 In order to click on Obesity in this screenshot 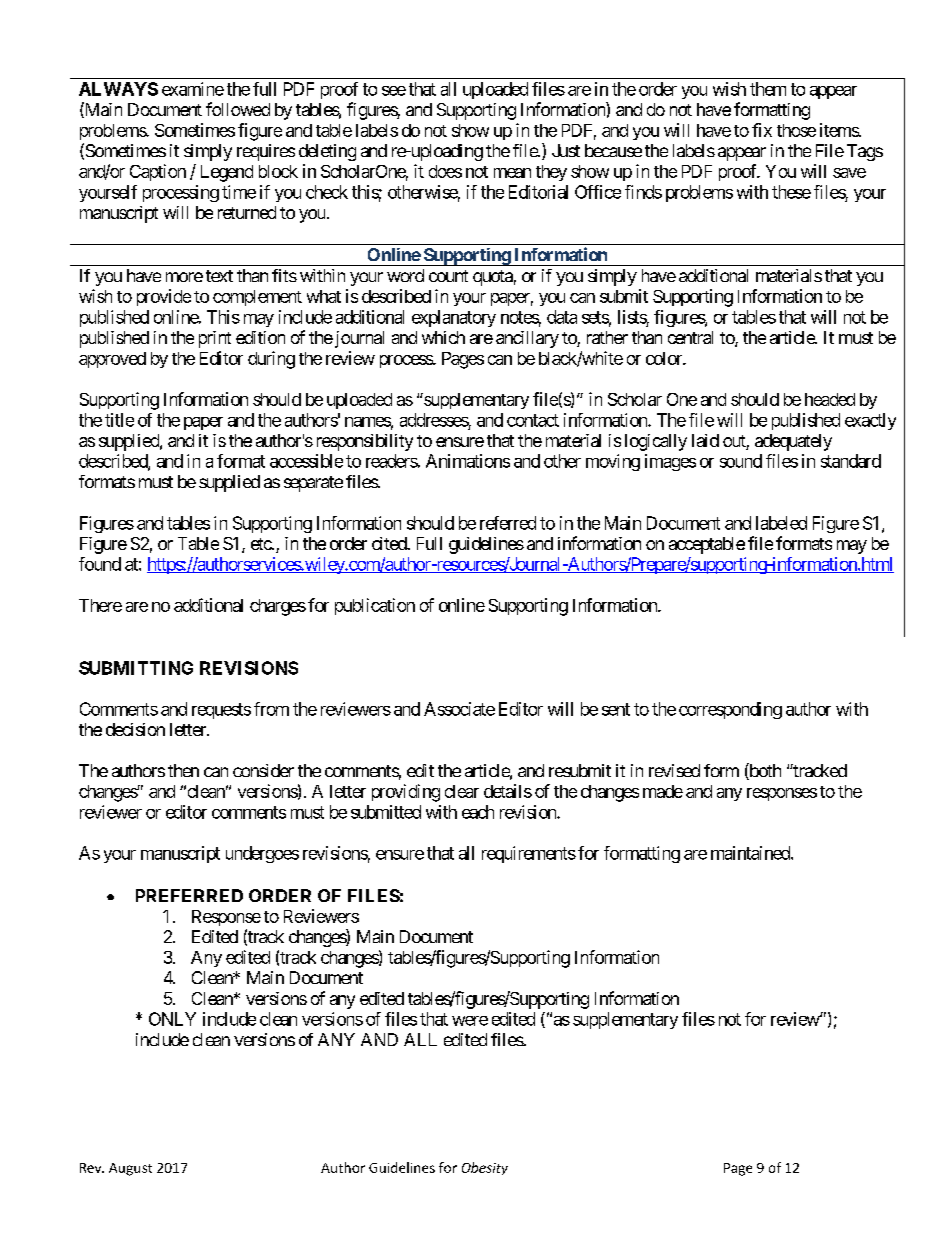, I will do `click(485, 1168)`.
